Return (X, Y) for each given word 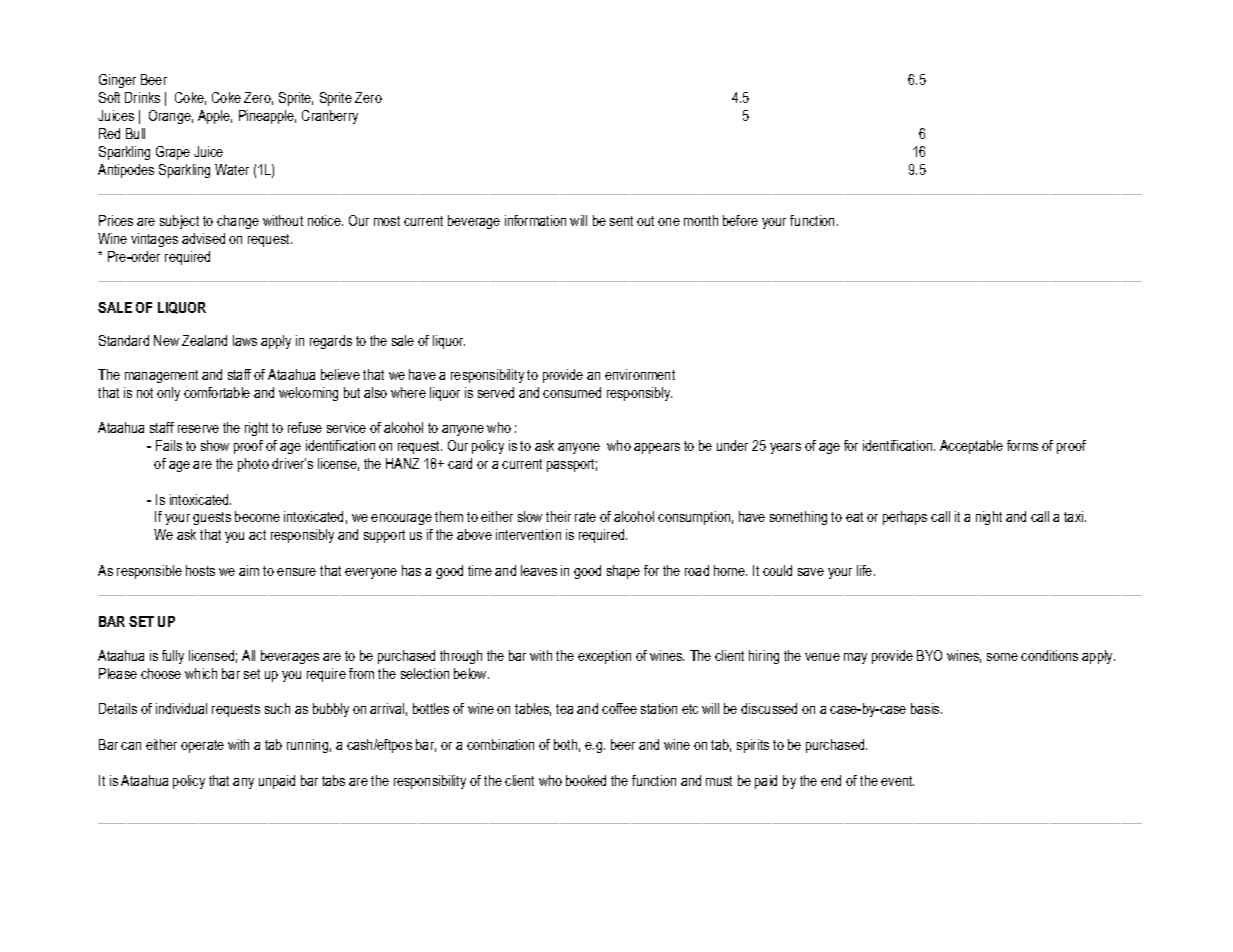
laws (245, 340)
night (989, 518)
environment (640, 374)
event (897, 781)
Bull (135, 133)
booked (586, 780)
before (740, 220)
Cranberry (330, 117)
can (131, 746)
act (257, 535)
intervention (528, 534)
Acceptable (971, 447)
